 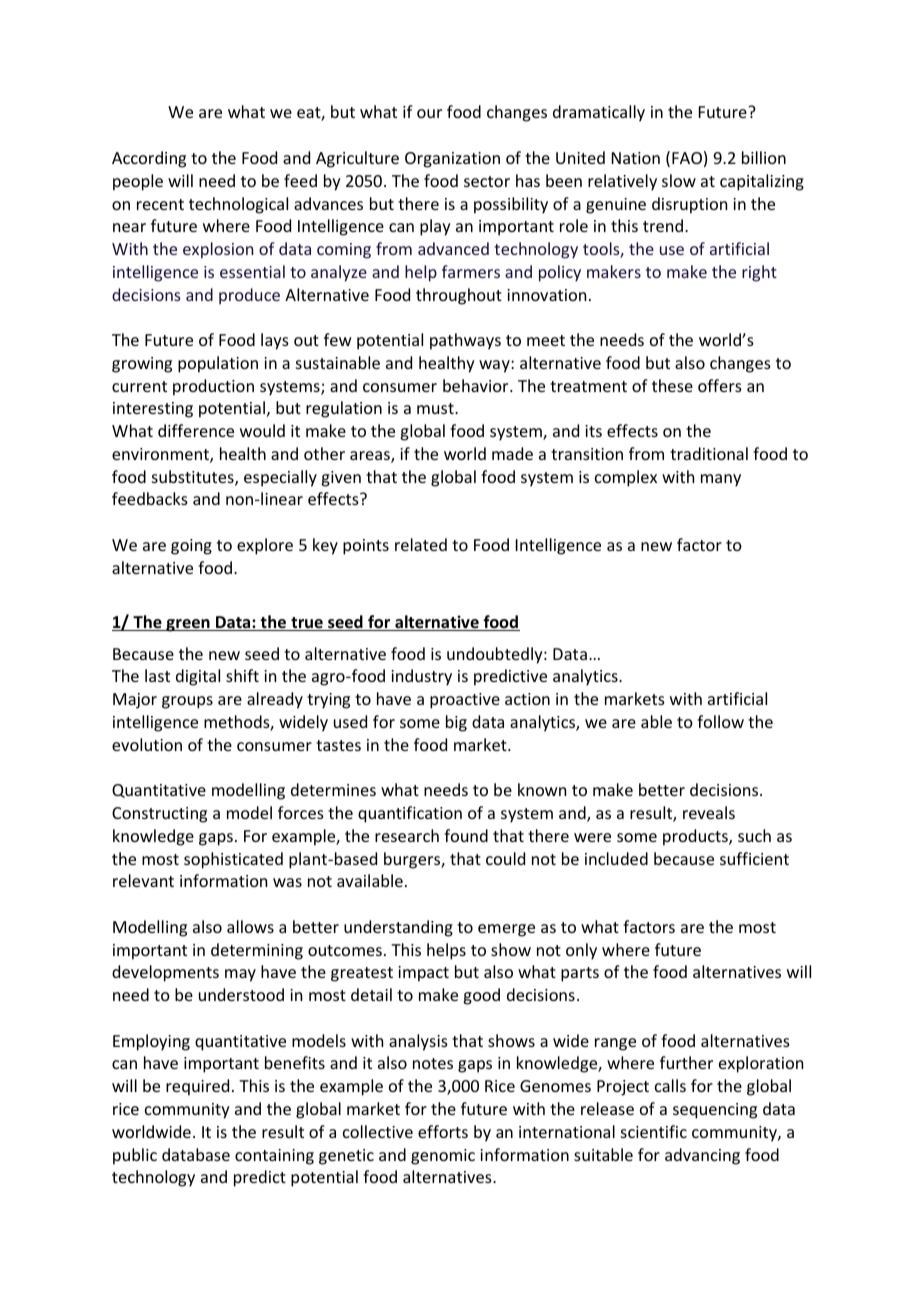 I want to click on Organization, so click(x=452, y=160).
